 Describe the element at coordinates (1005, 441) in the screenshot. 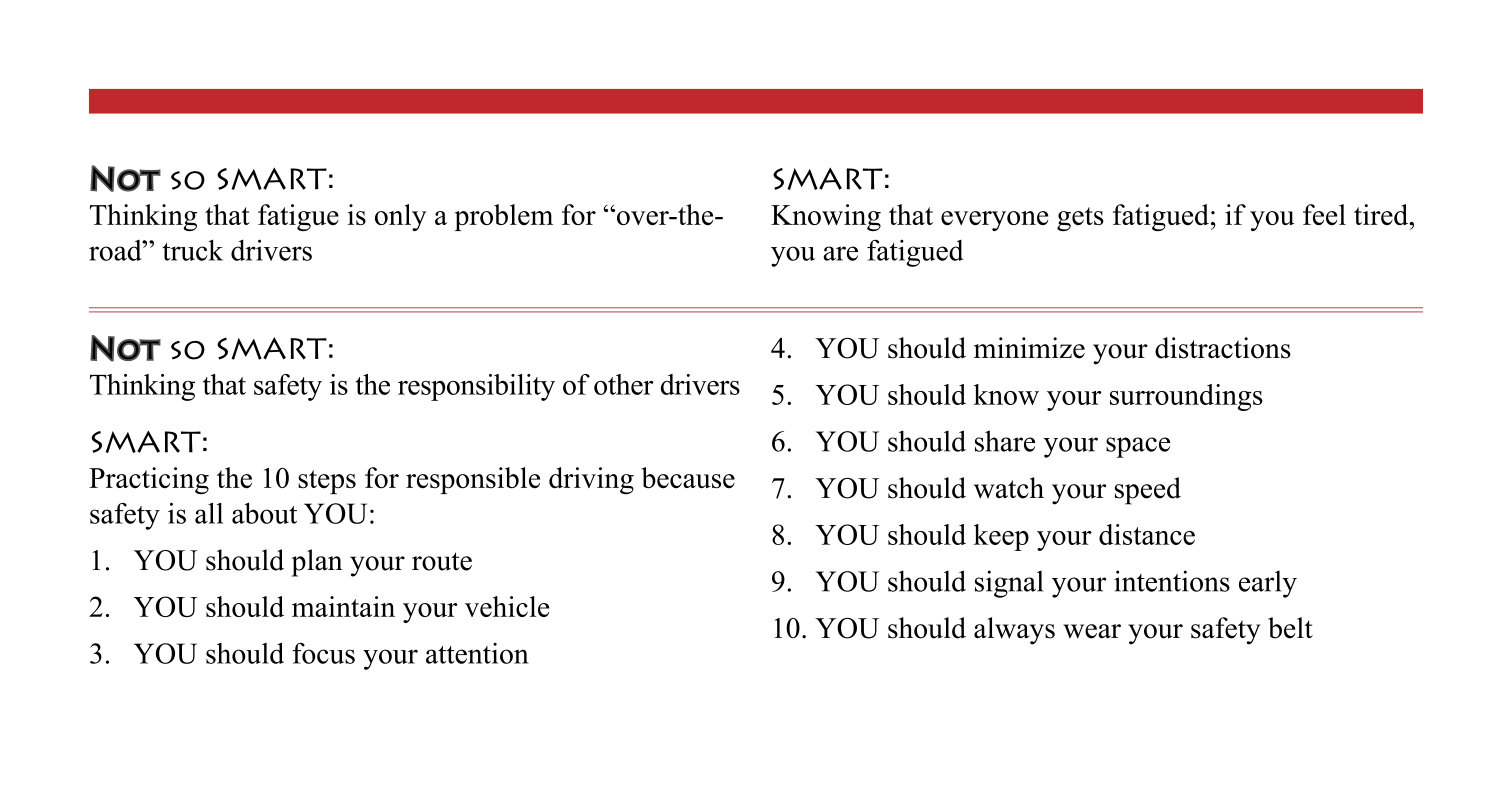

I see `share` at that location.
